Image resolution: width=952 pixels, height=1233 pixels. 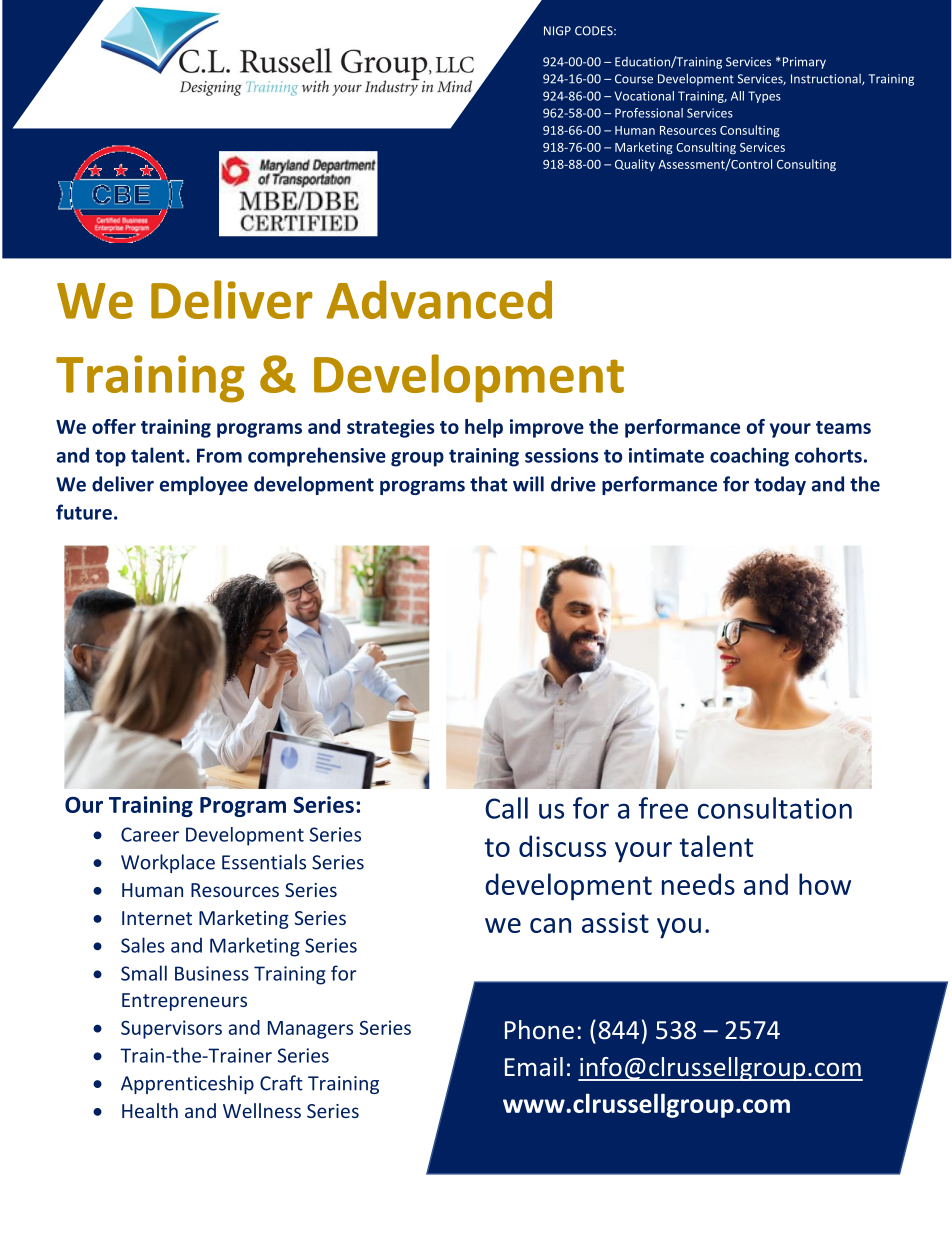 What do you see at coordinates (506, 808) in the screenshot?
I see `Call` at bounding box center [506, 808].
